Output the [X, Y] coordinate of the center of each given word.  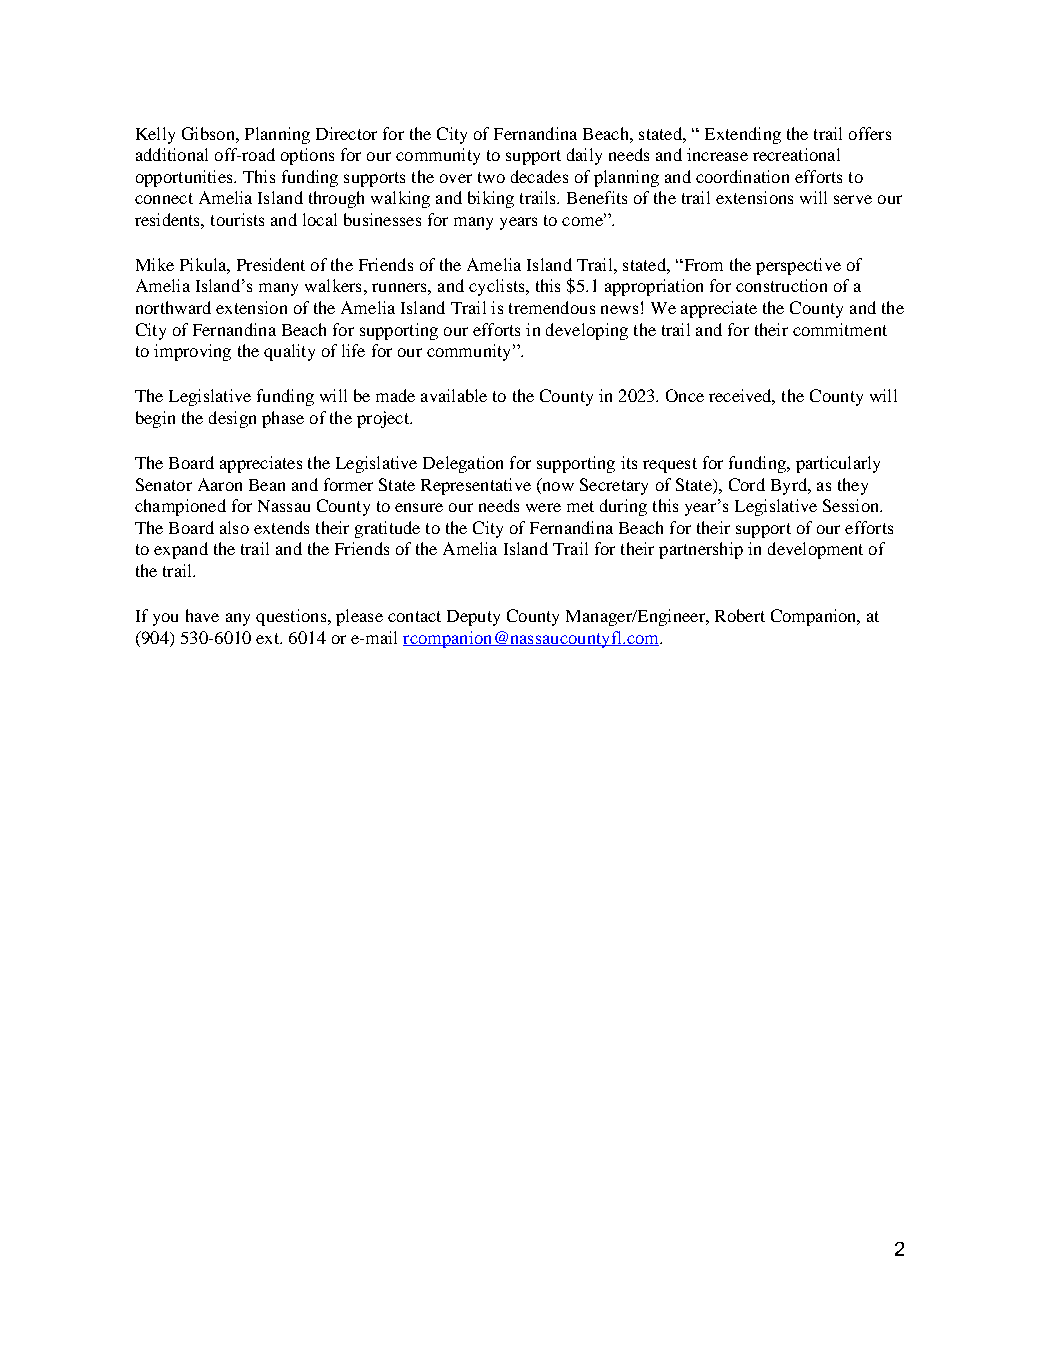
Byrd [790, 486]
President [271, 264]
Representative [476, 486]
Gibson [209, 133]
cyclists [498, 287]
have [202, 615]
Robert [740, 615]
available [454, 395]
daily [584, 156]
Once [685, 395]
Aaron [220, 484]
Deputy [473, 618]
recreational [796, 154]
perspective [798, 266]
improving [192, 352]
